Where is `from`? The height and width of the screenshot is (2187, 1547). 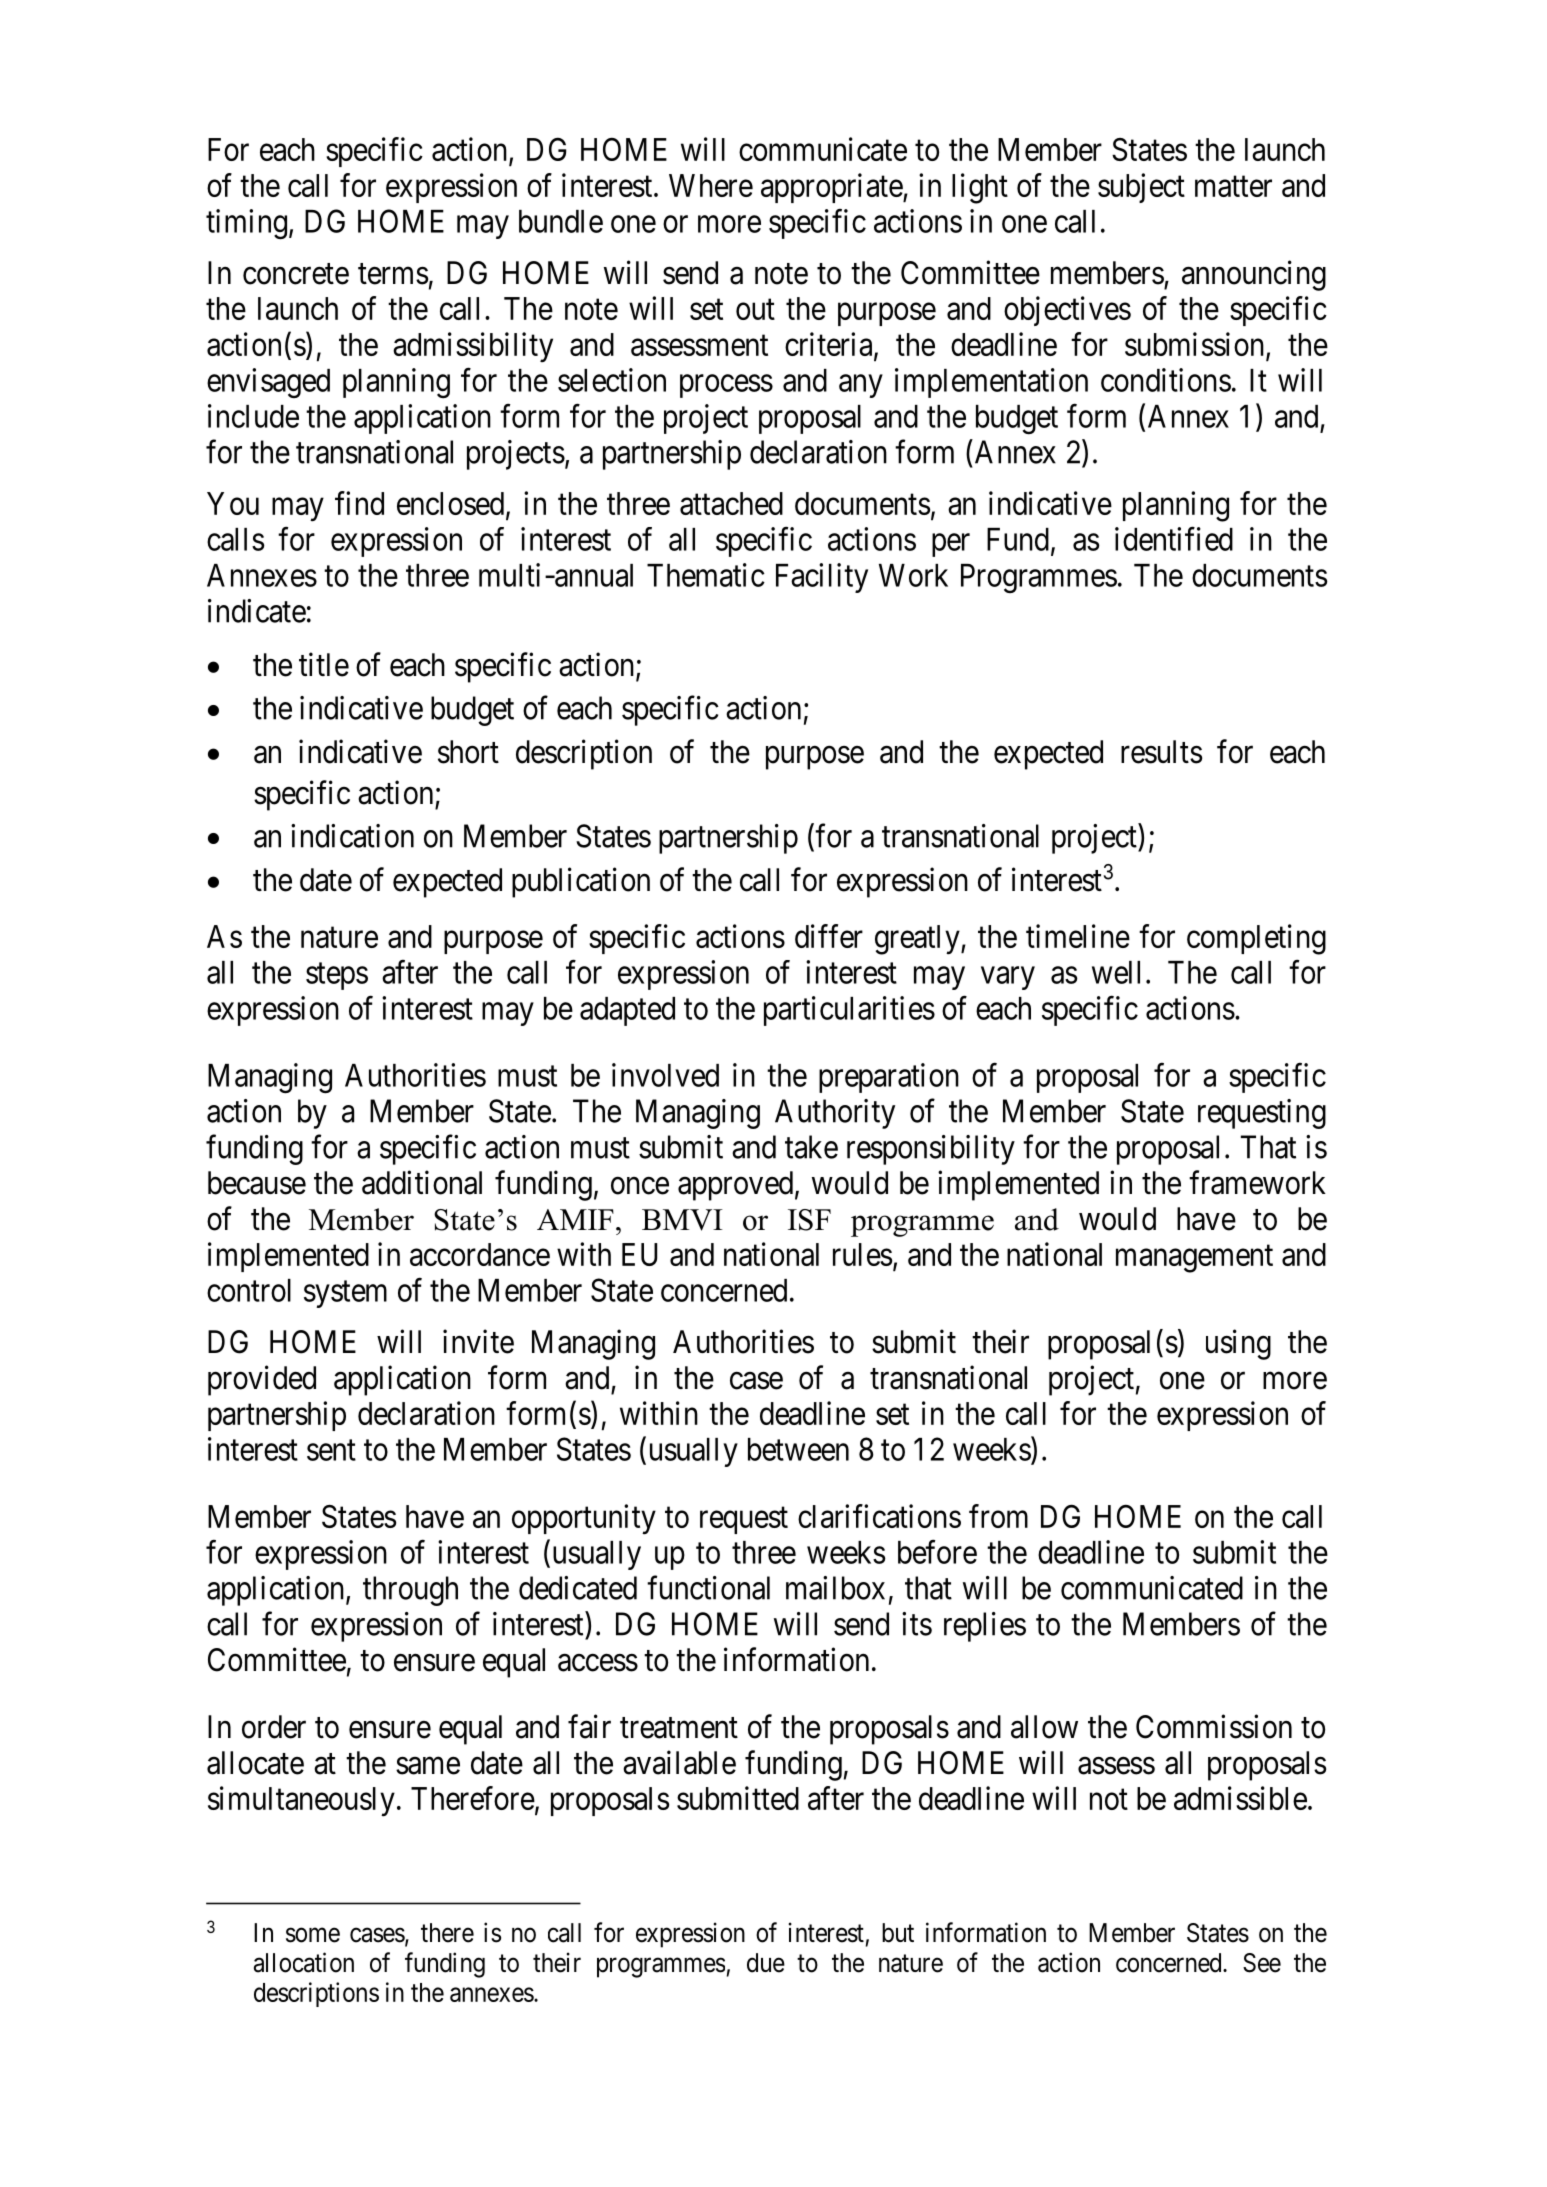 from is located at coordinates (998, 1516).
